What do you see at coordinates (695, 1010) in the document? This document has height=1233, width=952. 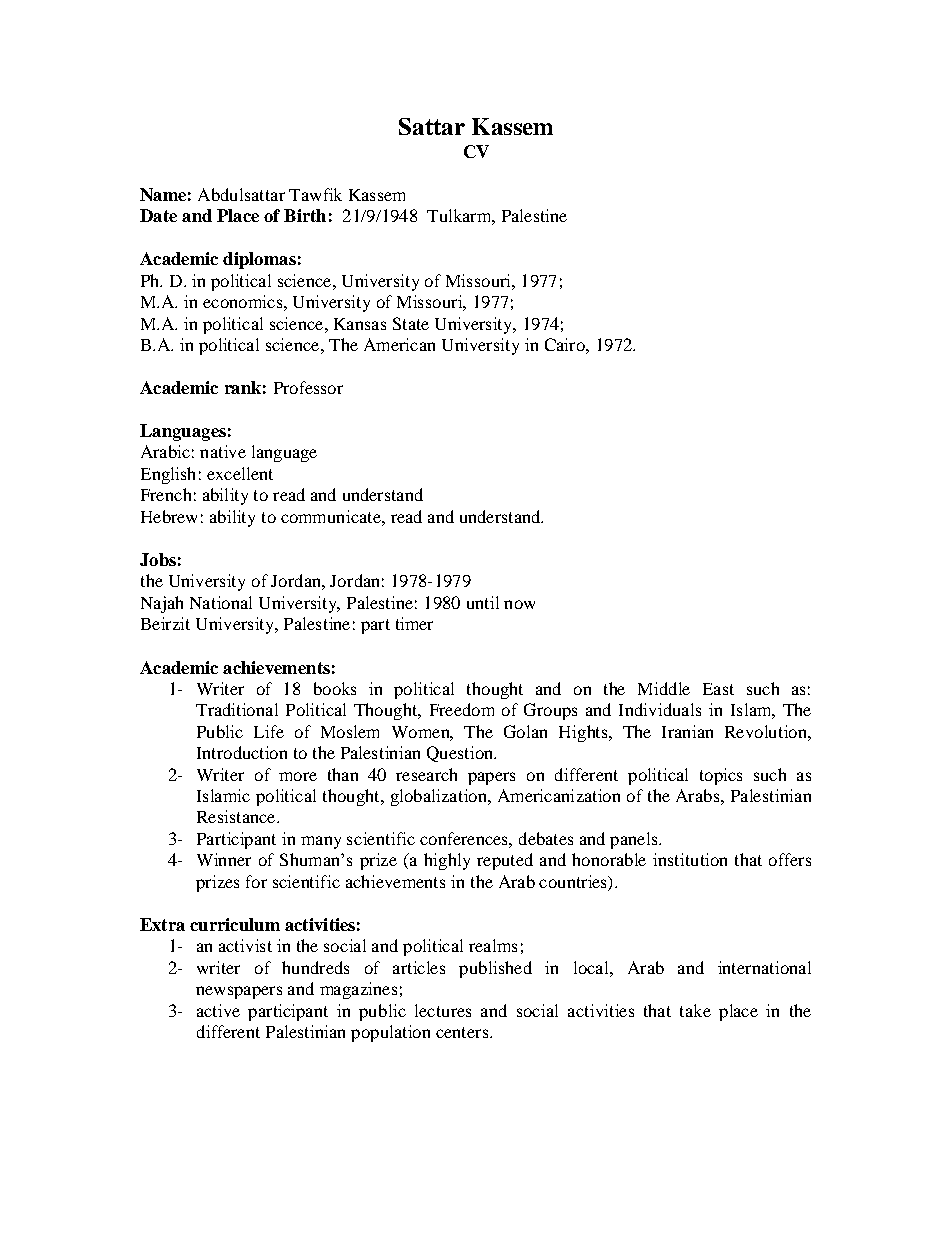 I see `take` at bounding box center [695, 1010].
